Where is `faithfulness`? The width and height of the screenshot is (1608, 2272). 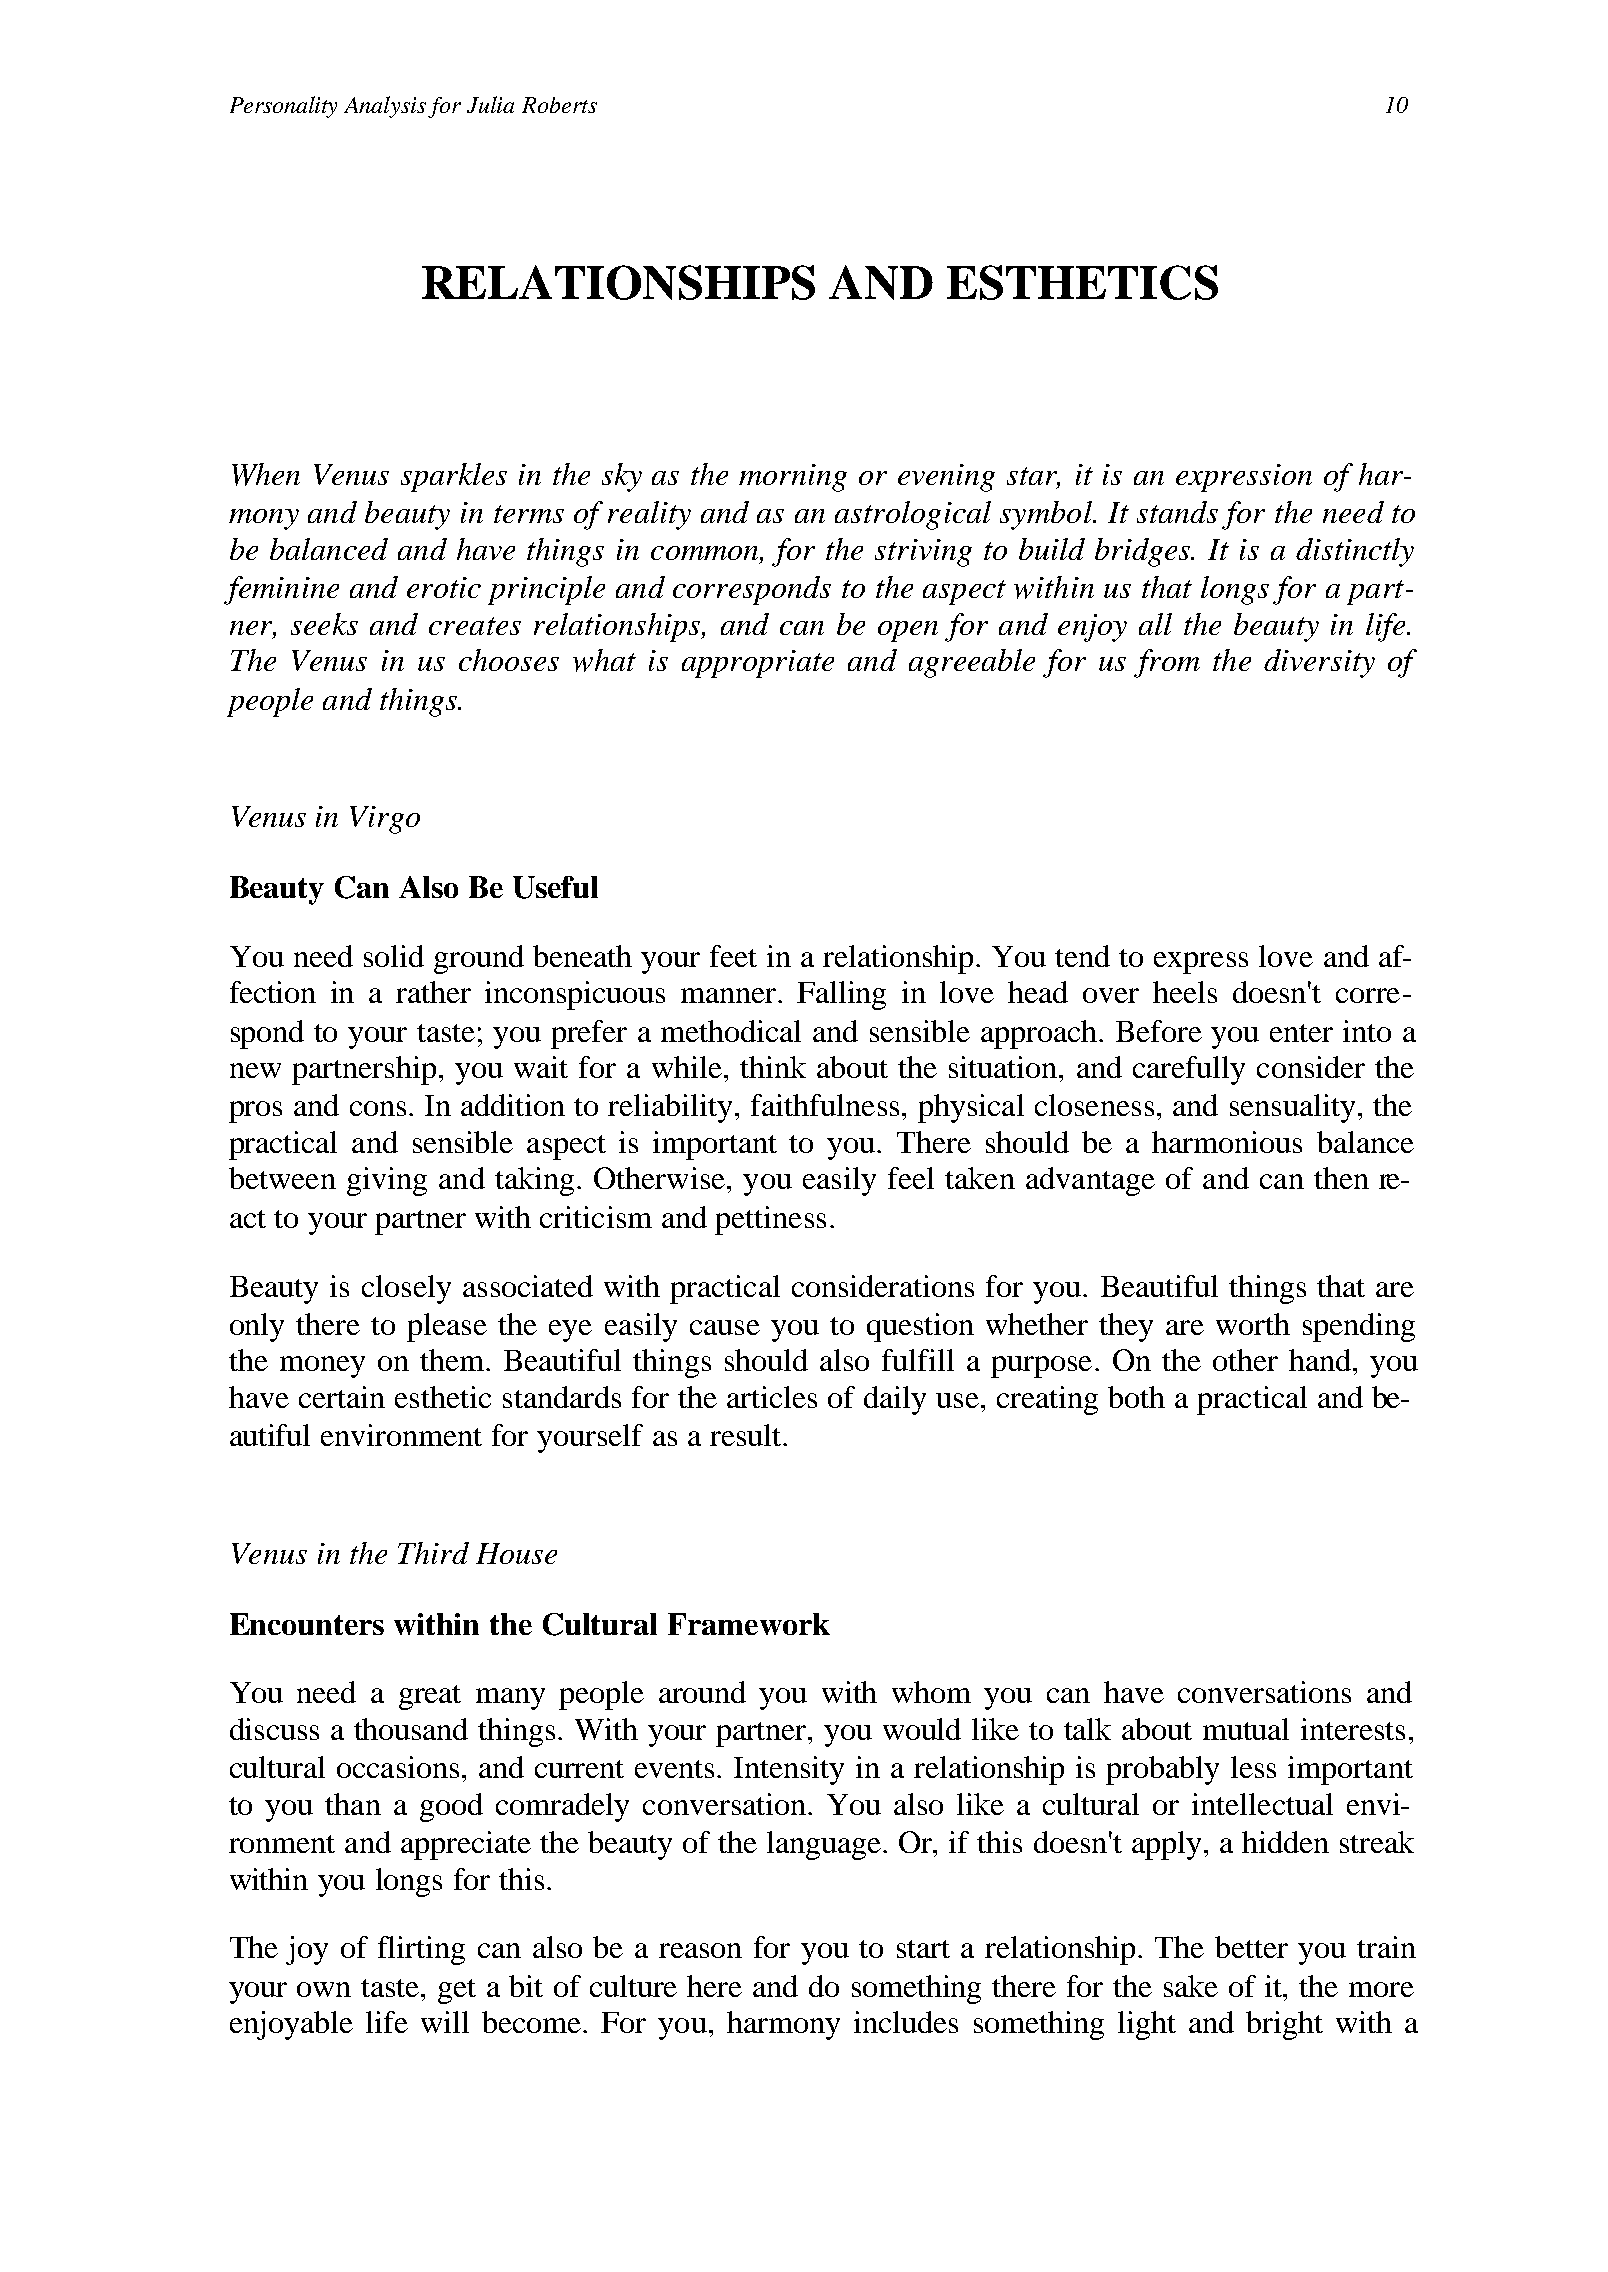
faithfulness is located at coordinates (825, 1105).
